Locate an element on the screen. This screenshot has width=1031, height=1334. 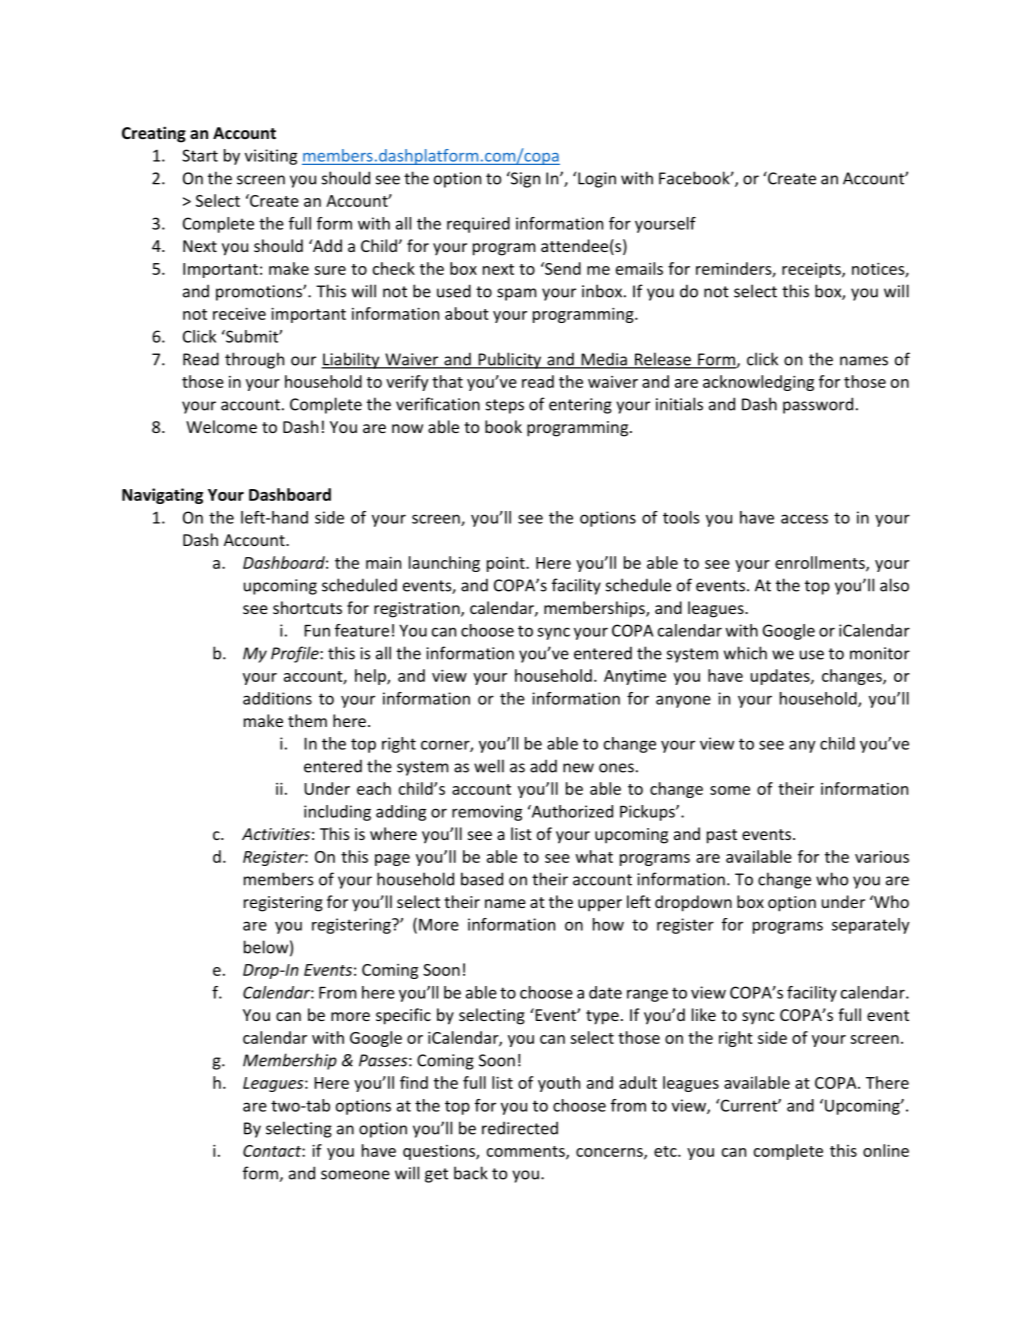
comments is located at coordinates (527, 1152).
